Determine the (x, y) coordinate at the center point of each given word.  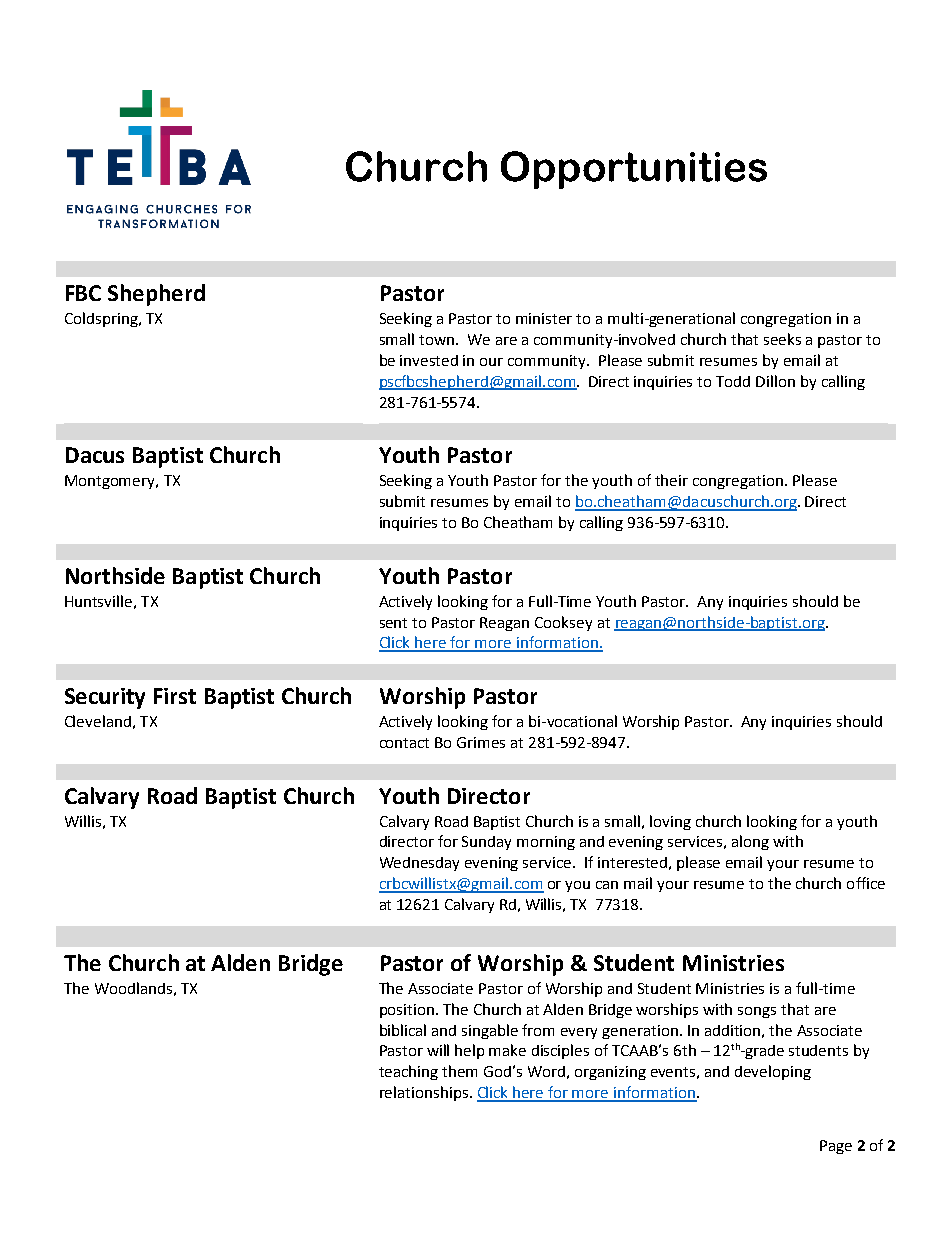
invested (429, 360)
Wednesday (419, 864)
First (175, 696)
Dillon (775, 381)
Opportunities (634, 170)
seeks (782, 339)
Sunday (486, 843)
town (438, 340)
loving (670, 822)
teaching (408, 1072)
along (750, 842)
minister (544, 318)
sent (393, 623)
